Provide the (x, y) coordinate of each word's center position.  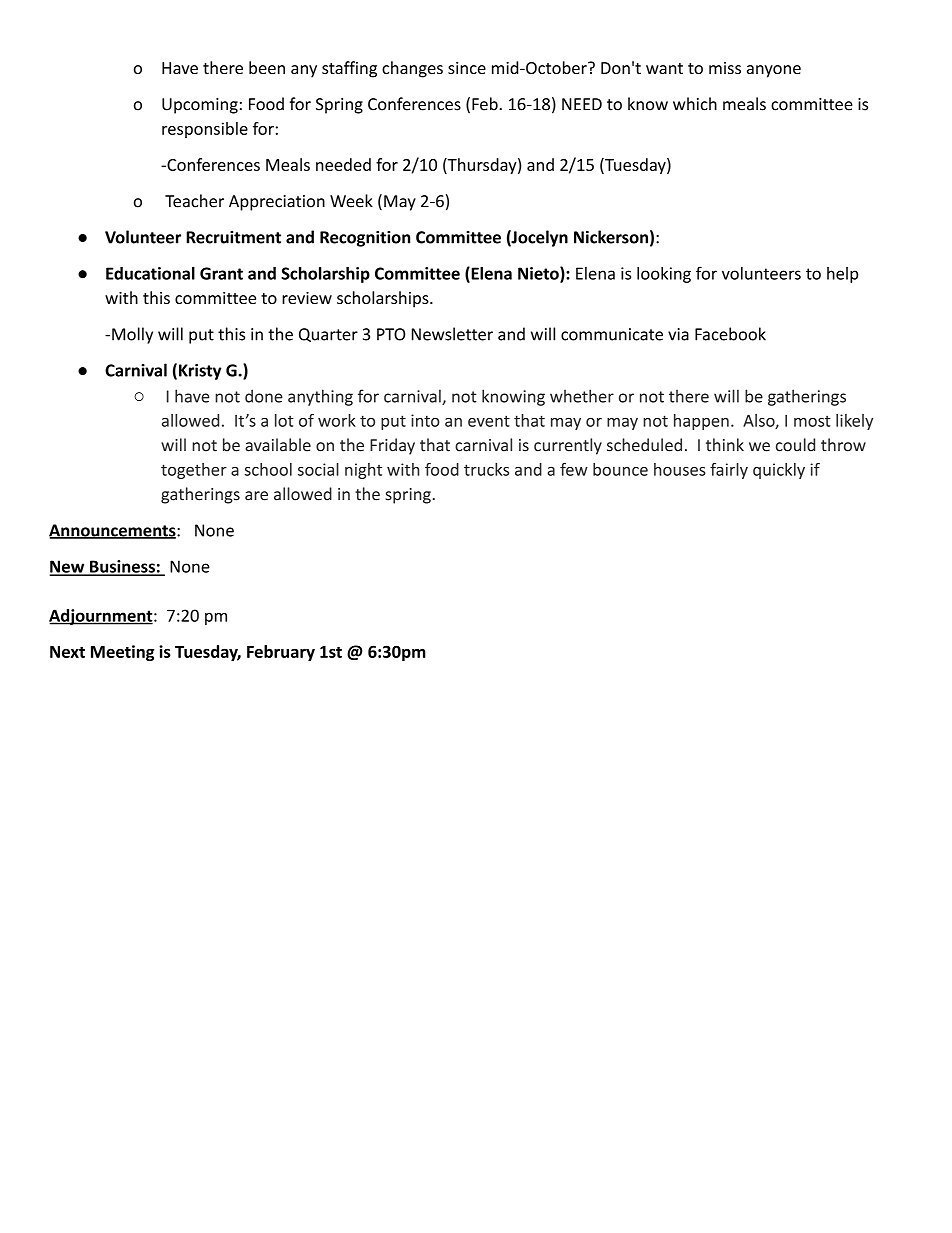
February (281, 653)
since (467, 68)
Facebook (730, 334)
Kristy (200, 372)
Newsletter (452, 334)
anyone (774, 71)
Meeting (122, 653)
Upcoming (200, 106)
